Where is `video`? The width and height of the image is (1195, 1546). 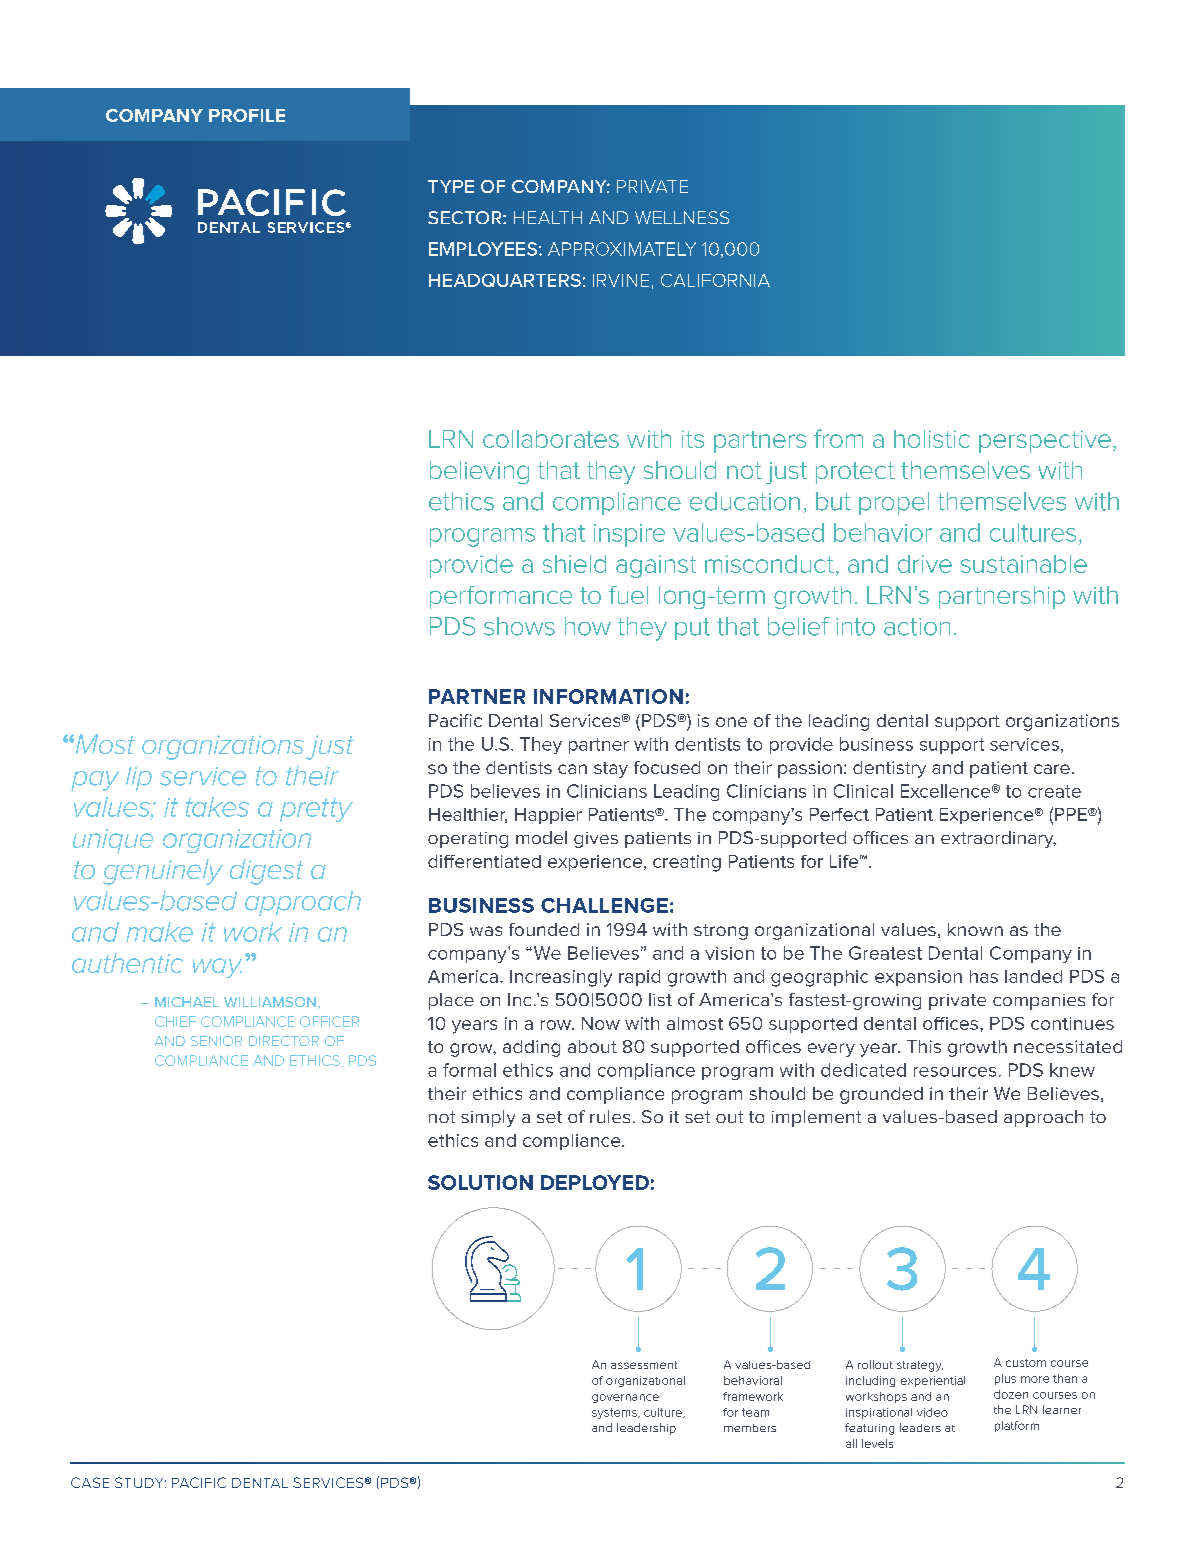 video is located at coordinates (932, 1412).
